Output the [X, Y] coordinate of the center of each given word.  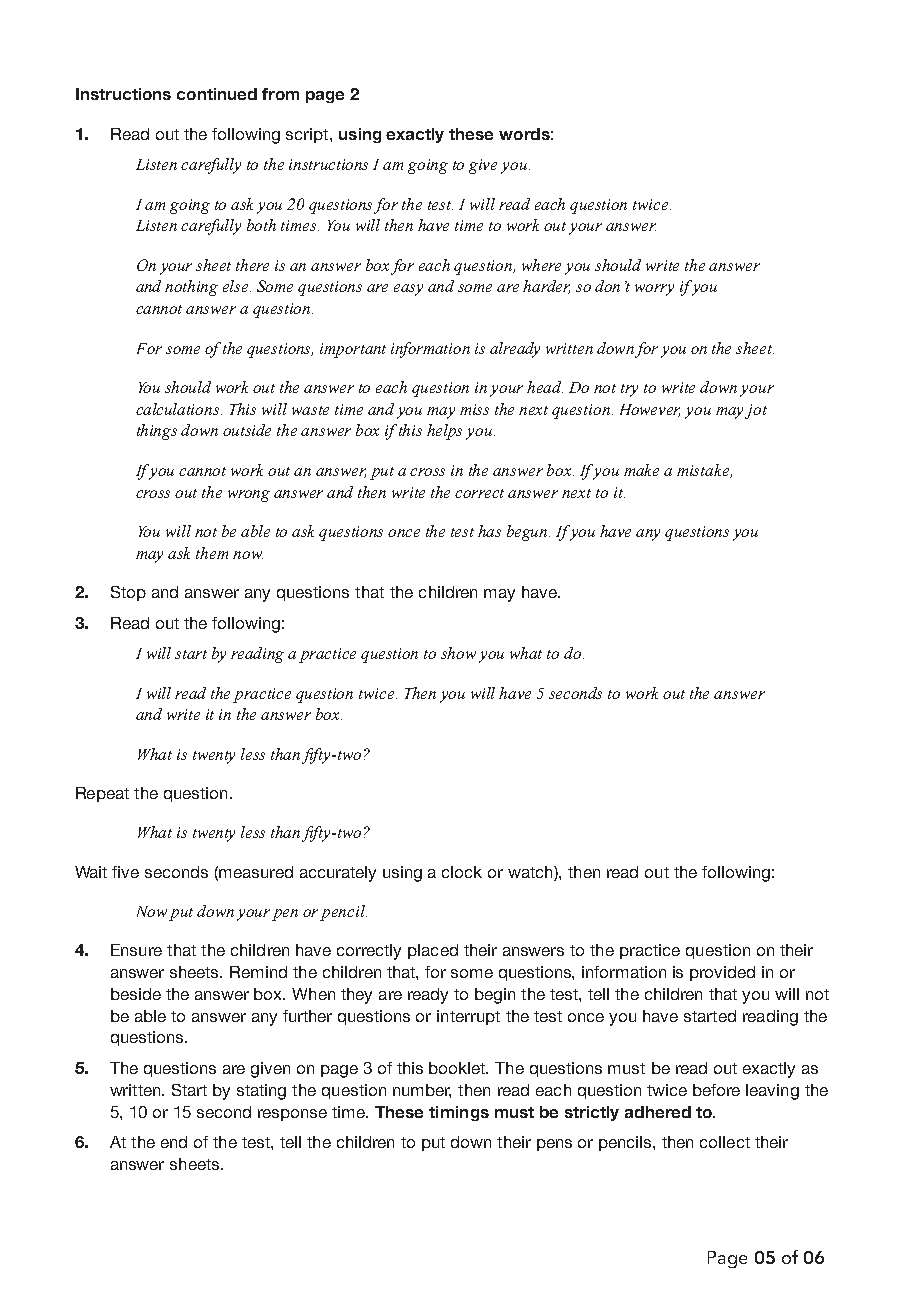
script [308, 135]
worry [654, 290]
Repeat [102, 794]
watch [531, 872]
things [157, 432]
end [174, 1142]
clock [462, 872]
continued [217, 94]
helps [444, 432]
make [641, 470]
